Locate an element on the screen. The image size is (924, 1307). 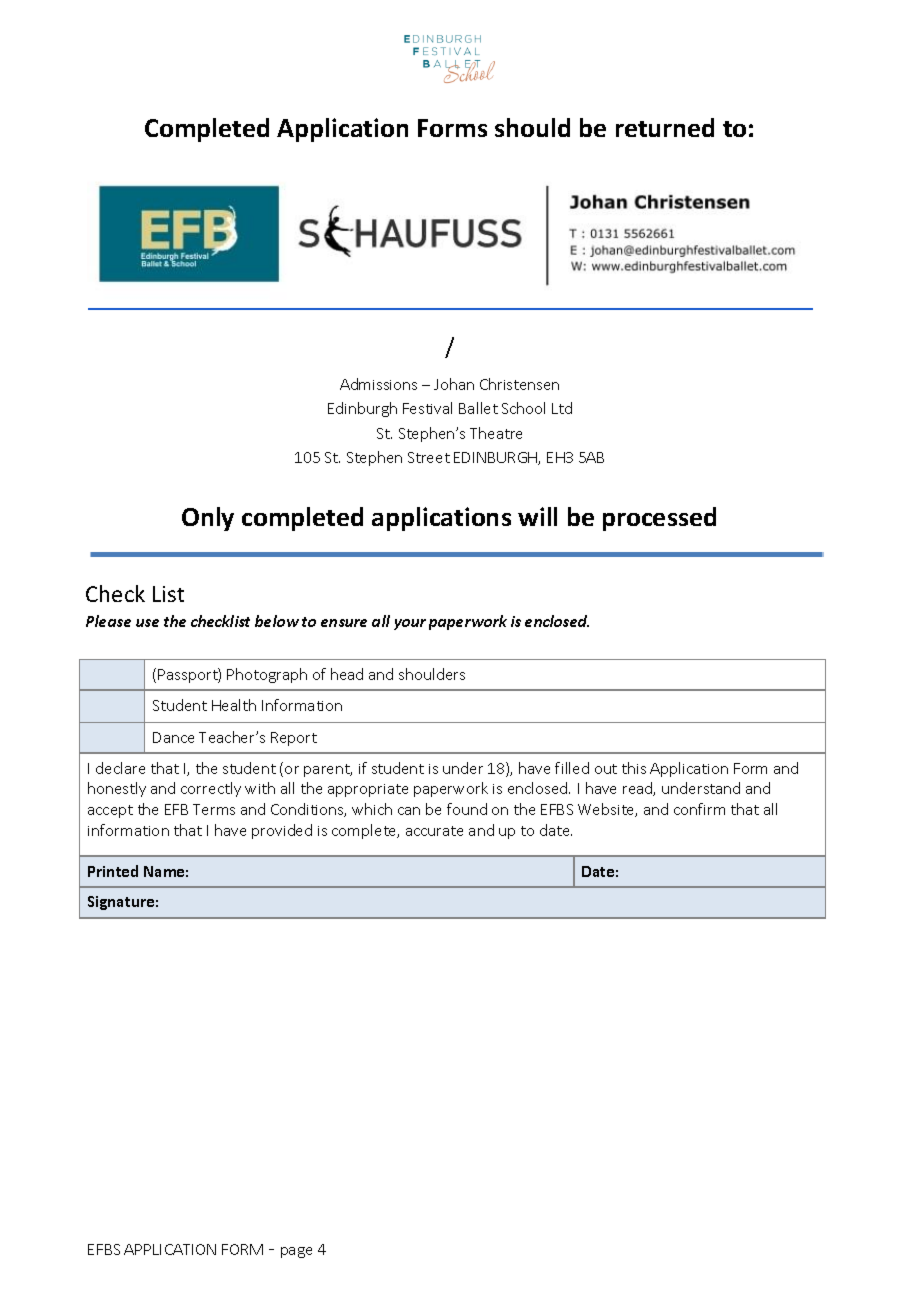
Only is located at coordinates (208, 519).
